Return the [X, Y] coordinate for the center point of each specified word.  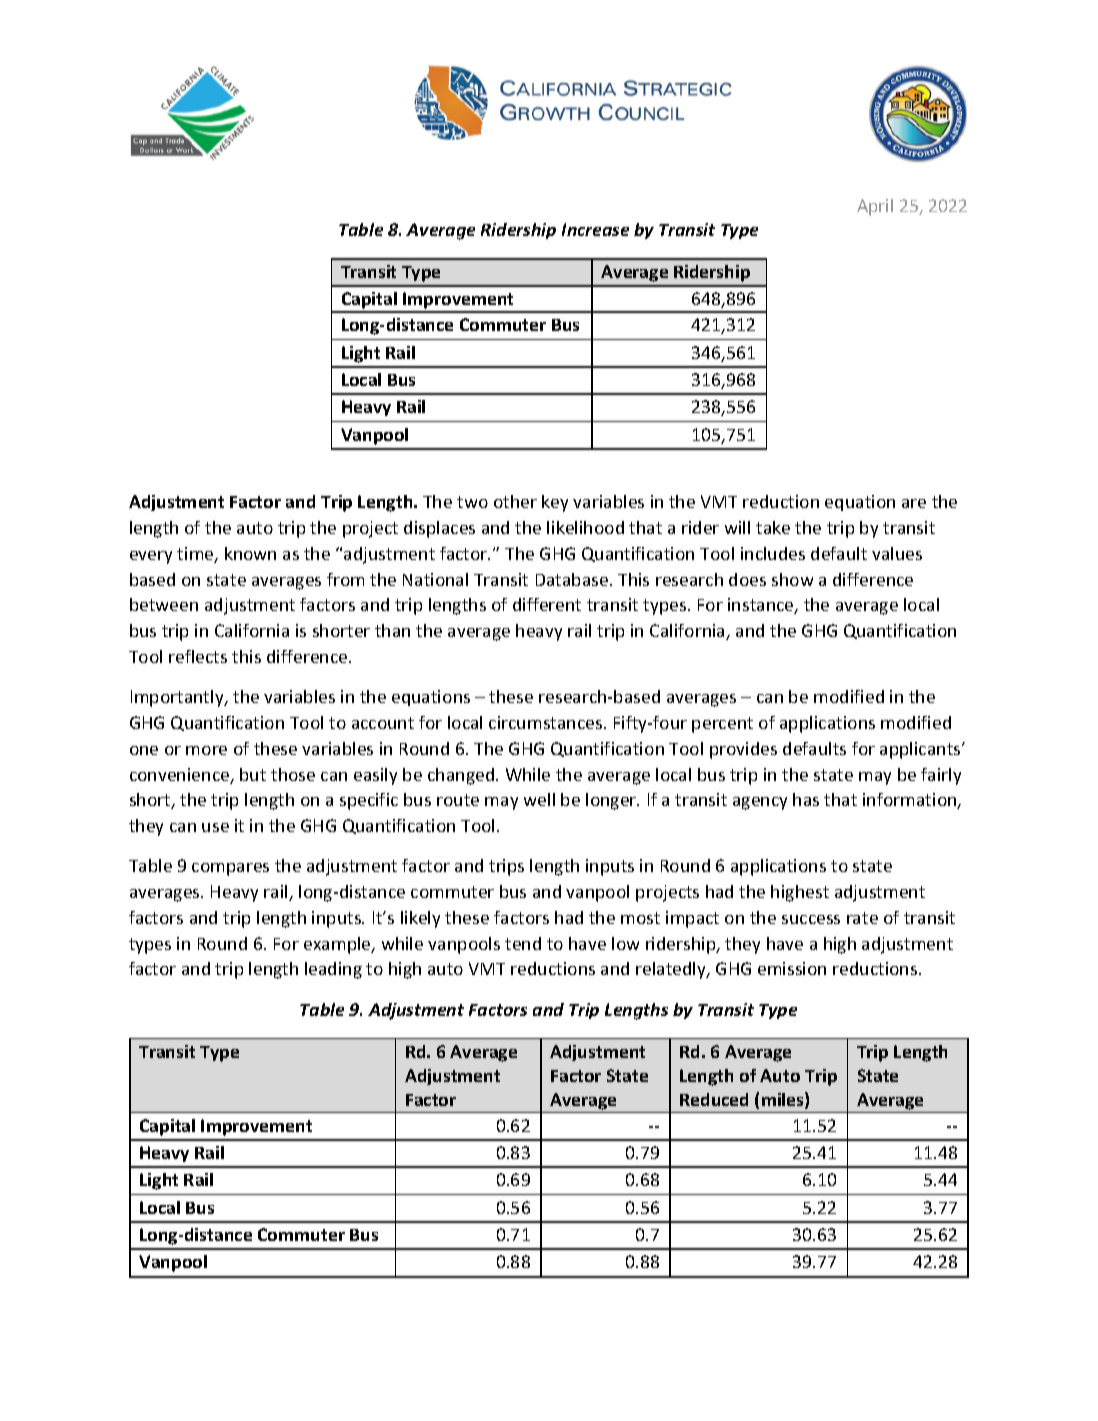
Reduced [714, 1099]
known [250, 553]
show [792, 579]
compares [230, 869]
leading [333, 970]
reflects [198, 656]
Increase [595, 229]
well [539, 799]
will [737, 527]
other [515, 501]
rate [862, 918]
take [773, 527]
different [547, 604]
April [875, 207]
